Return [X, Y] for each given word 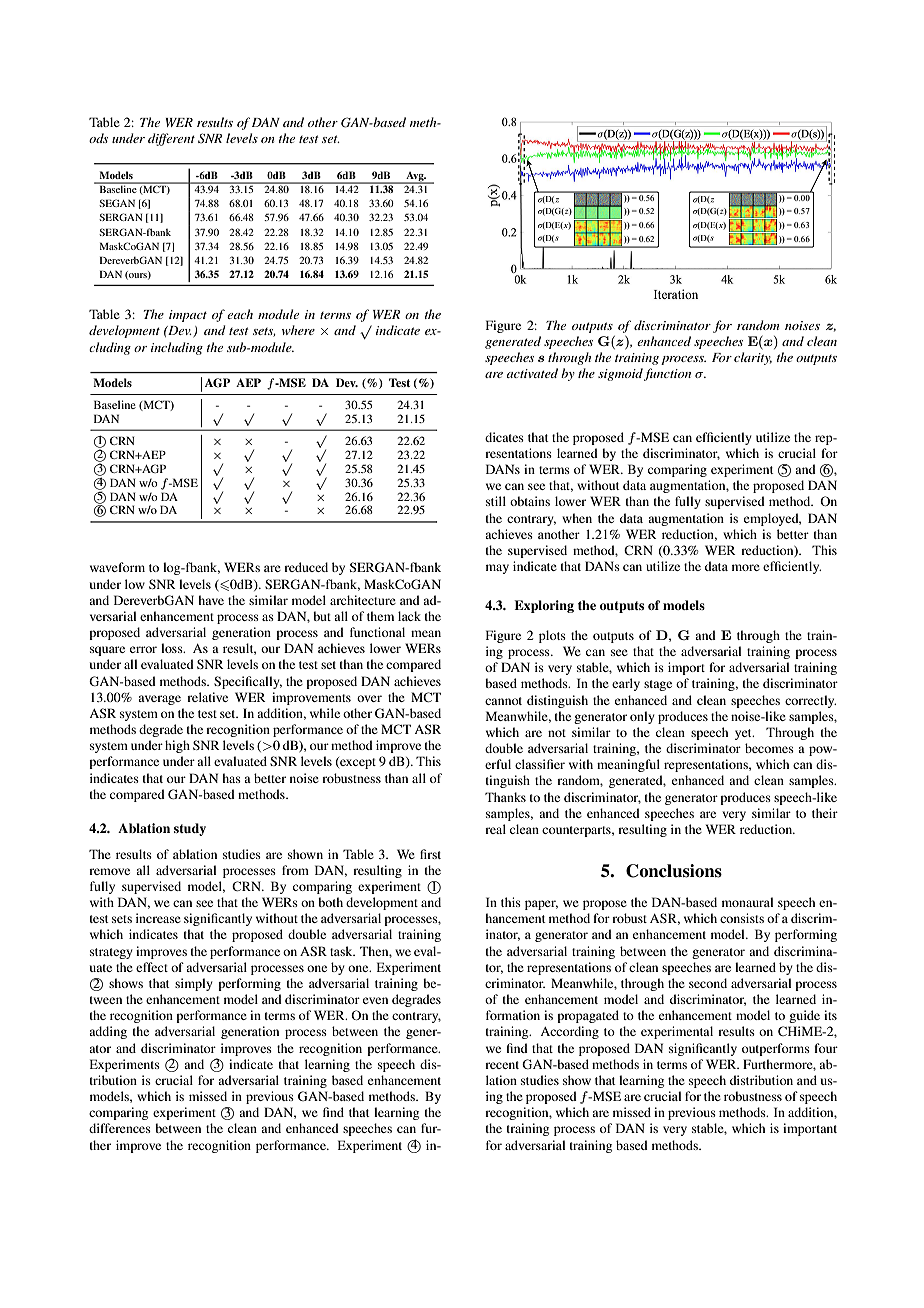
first [430, 854]
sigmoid [620, 374]
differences [120, 1128]
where [298, 330]
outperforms [776, 1049]
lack [409, 616]
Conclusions [674, 871]
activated [532, 373]
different [171, 139]
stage [658, 685]
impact [188, 316]
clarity [753, 358]
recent [502, 1065]
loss [173, 648]
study [190, 829]
